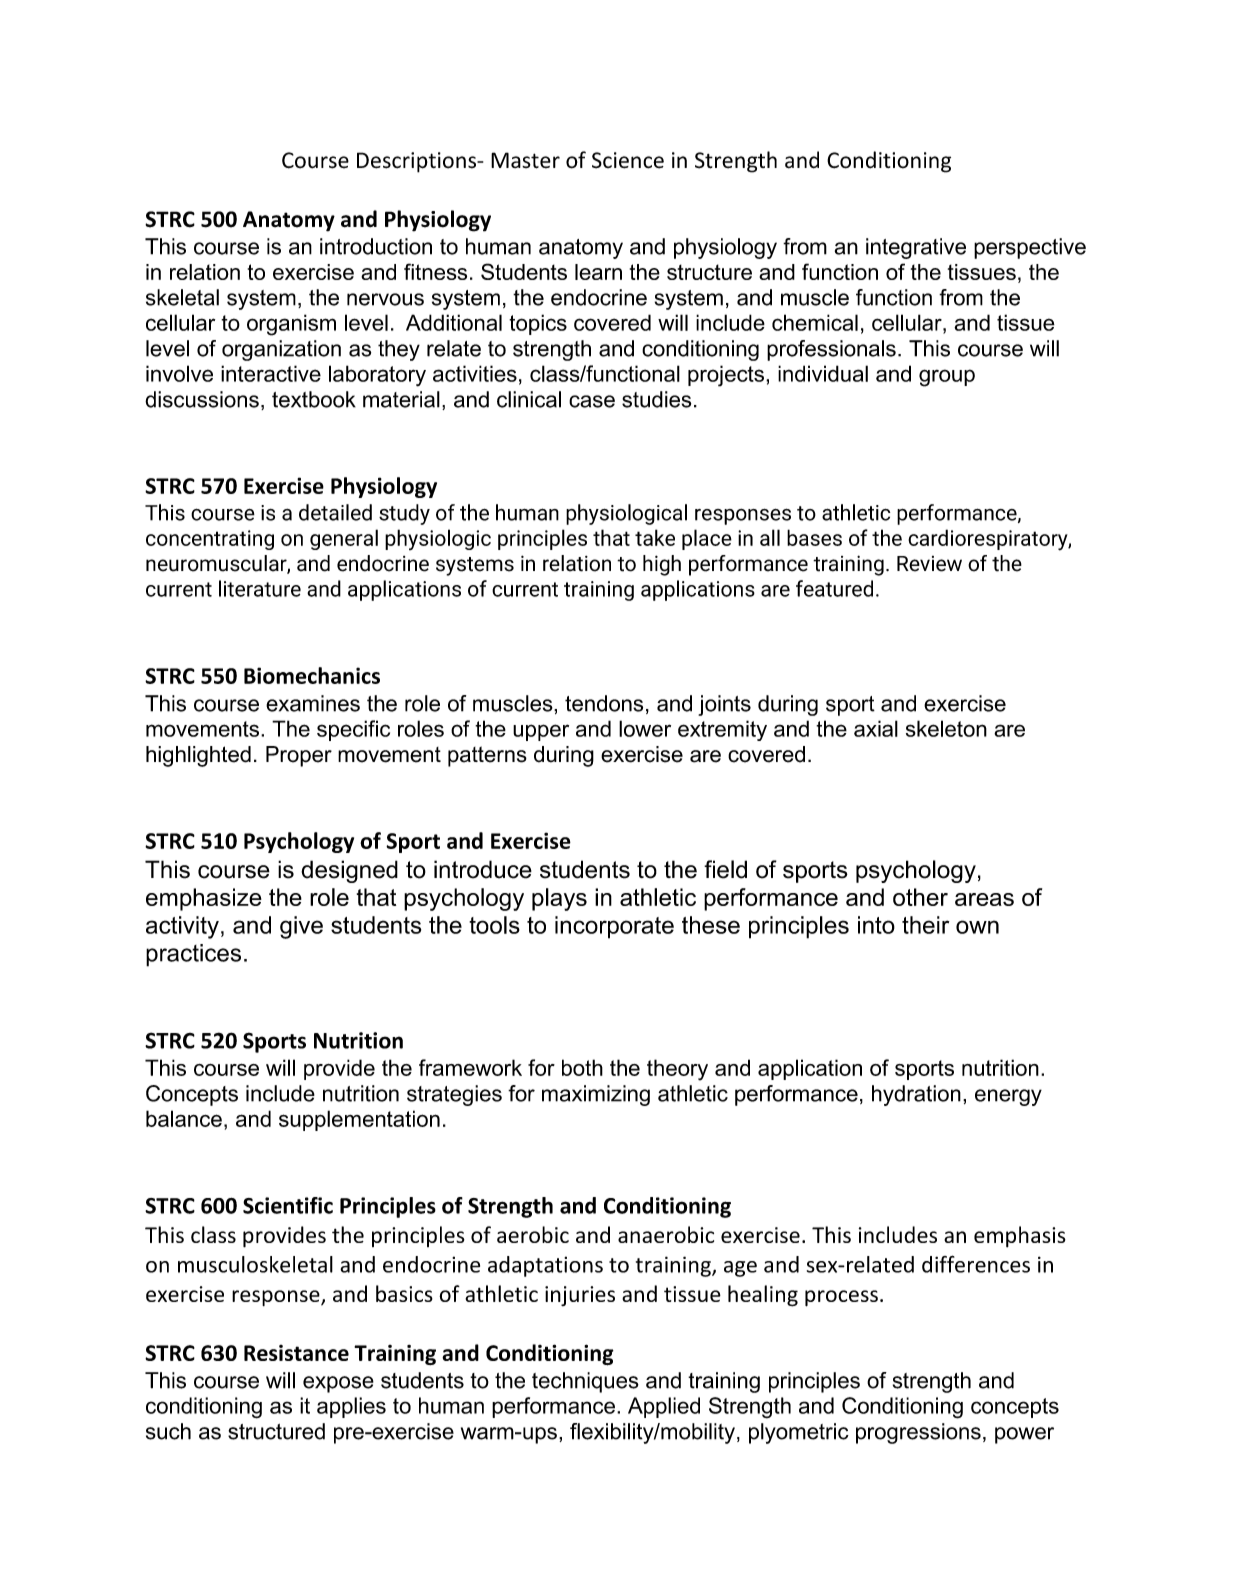 Image resolution: width=1233 pixels, height=1595 pixels. What do you see at coordinates (628, 160) in the screenshot?
I see `Science` at bounding box center [628, 160].
